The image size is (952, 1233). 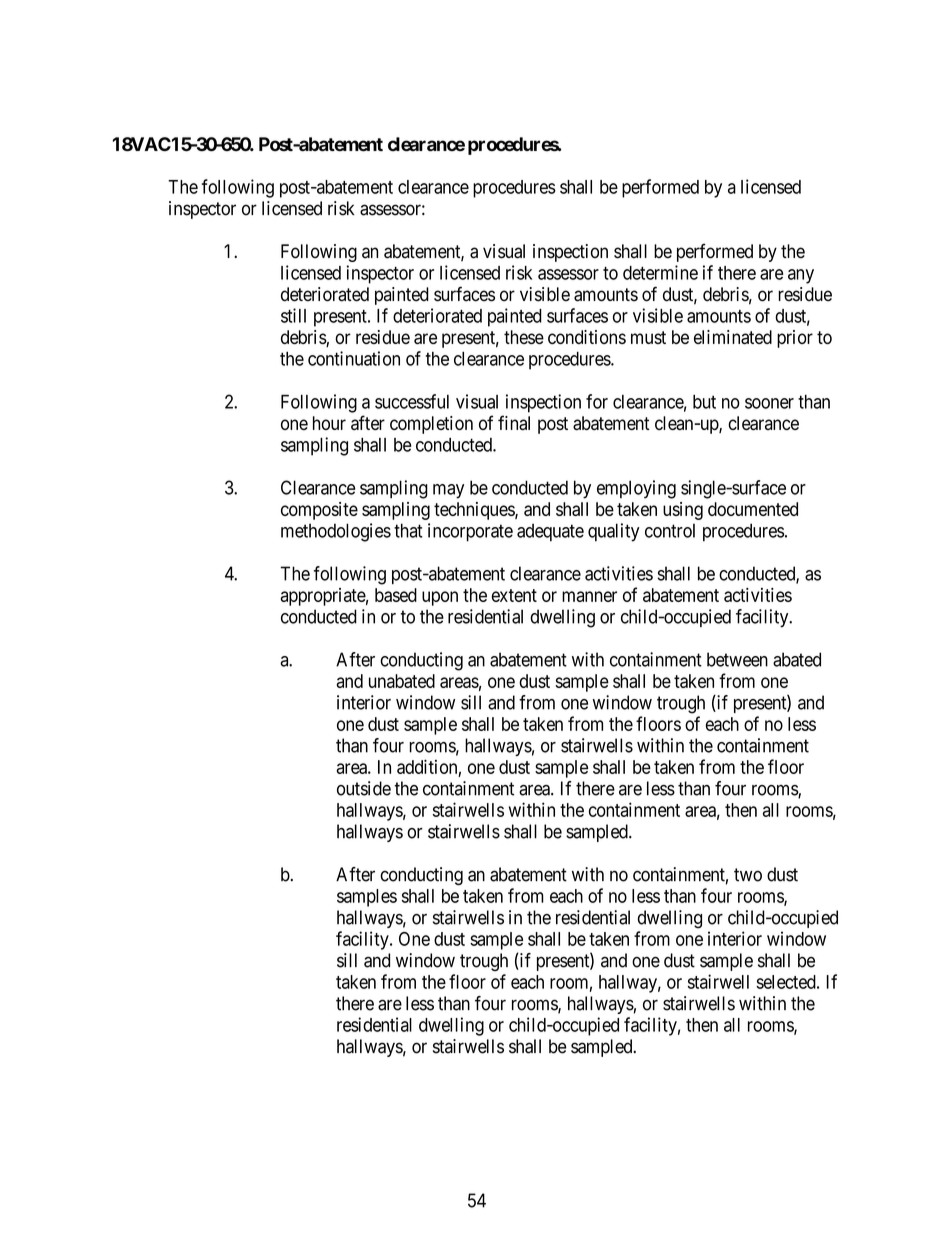 What do you see at coordinates (801, 276) in the document?
I see `any` at bounding box center [801, 276].
